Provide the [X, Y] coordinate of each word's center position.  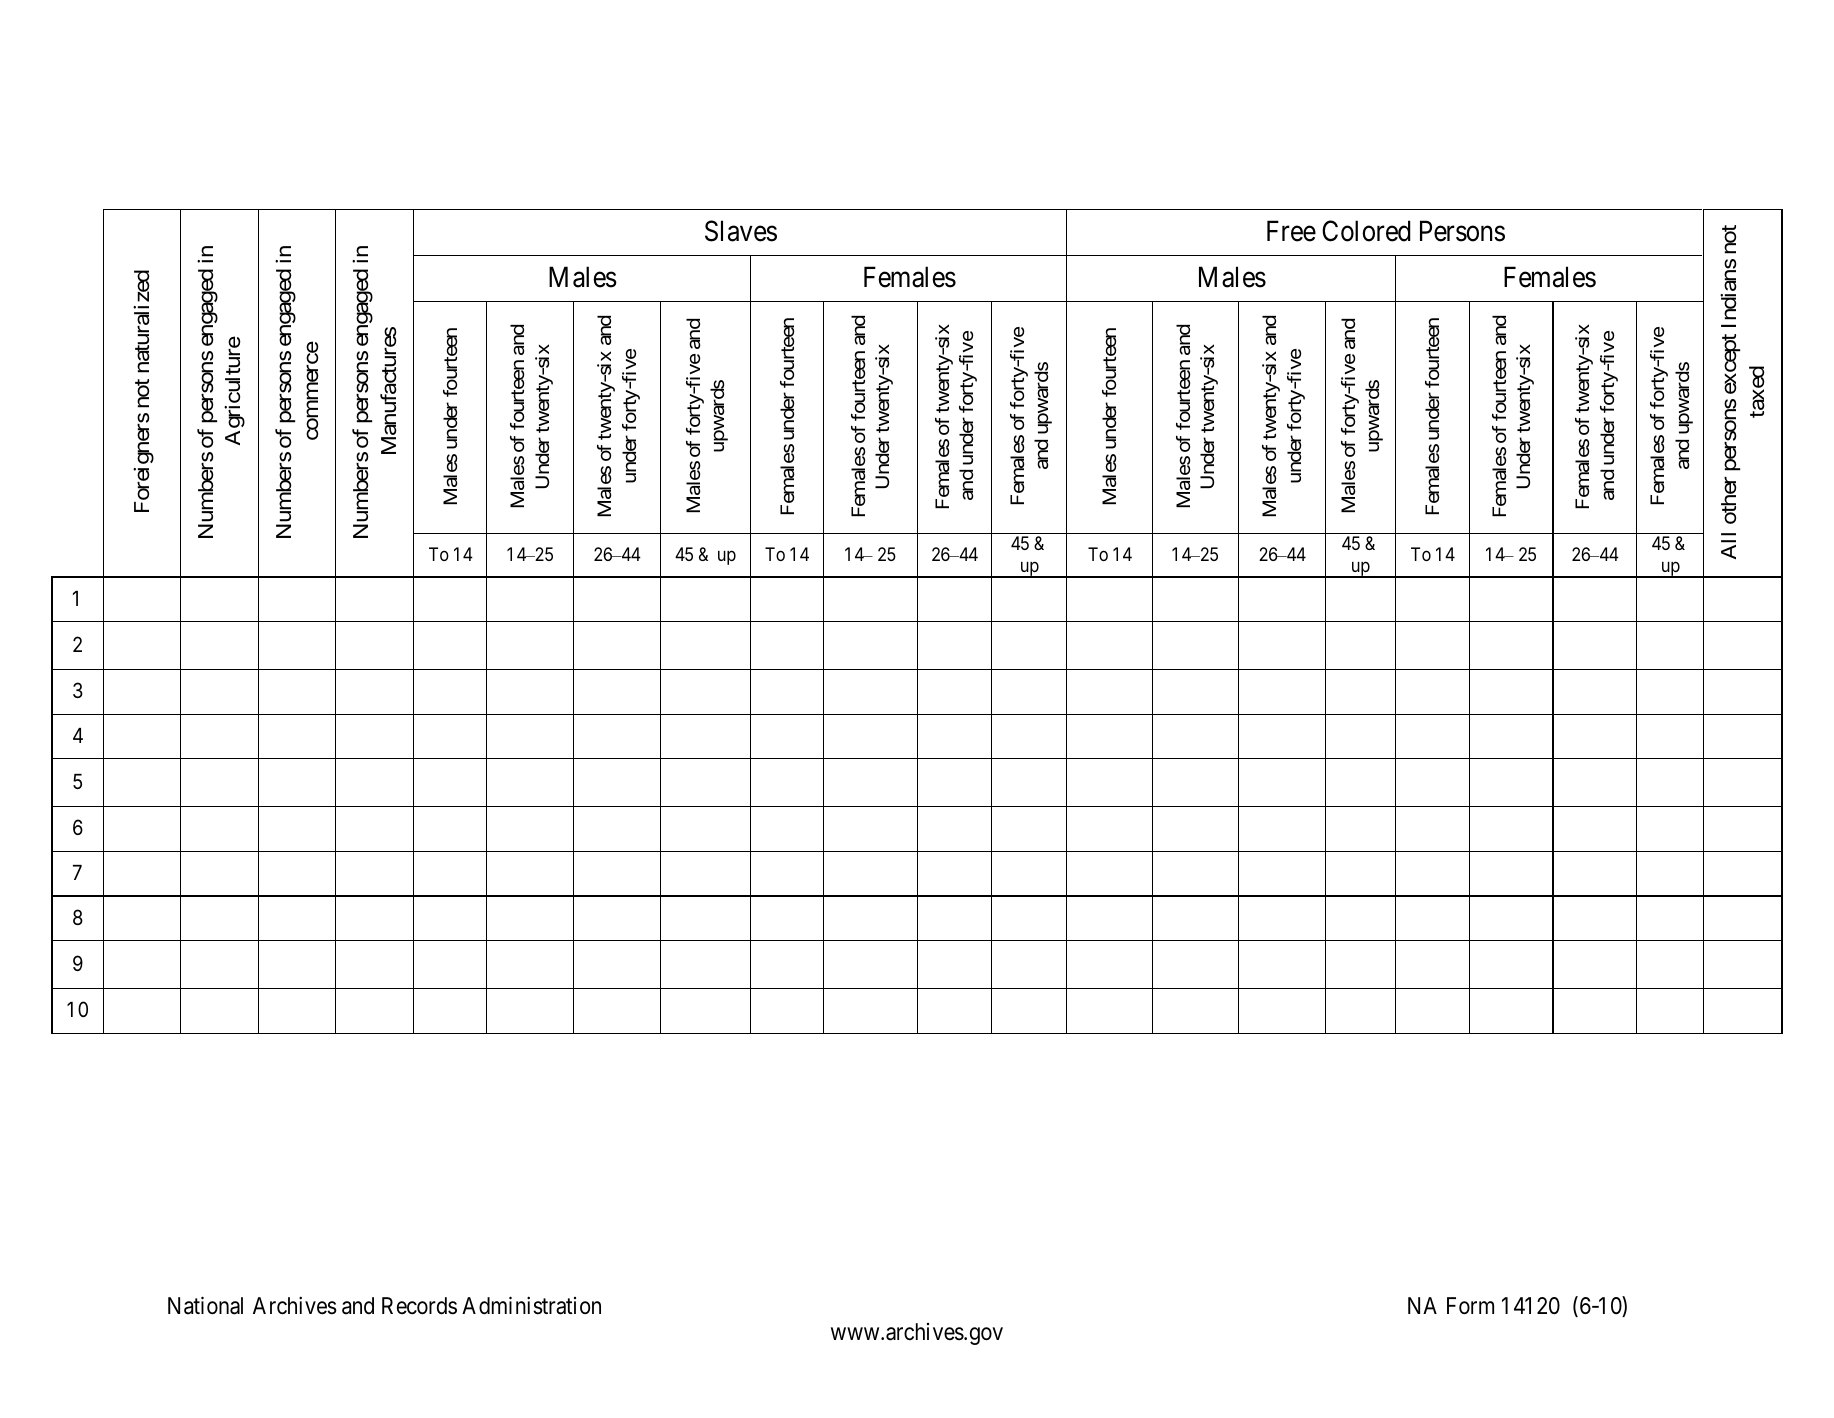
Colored [1366, 231]
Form [1470, 1306]
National [205, 1305]
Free [1291, 231]
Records [419, 1306]
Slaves [741, 231]
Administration [531, 1305]
